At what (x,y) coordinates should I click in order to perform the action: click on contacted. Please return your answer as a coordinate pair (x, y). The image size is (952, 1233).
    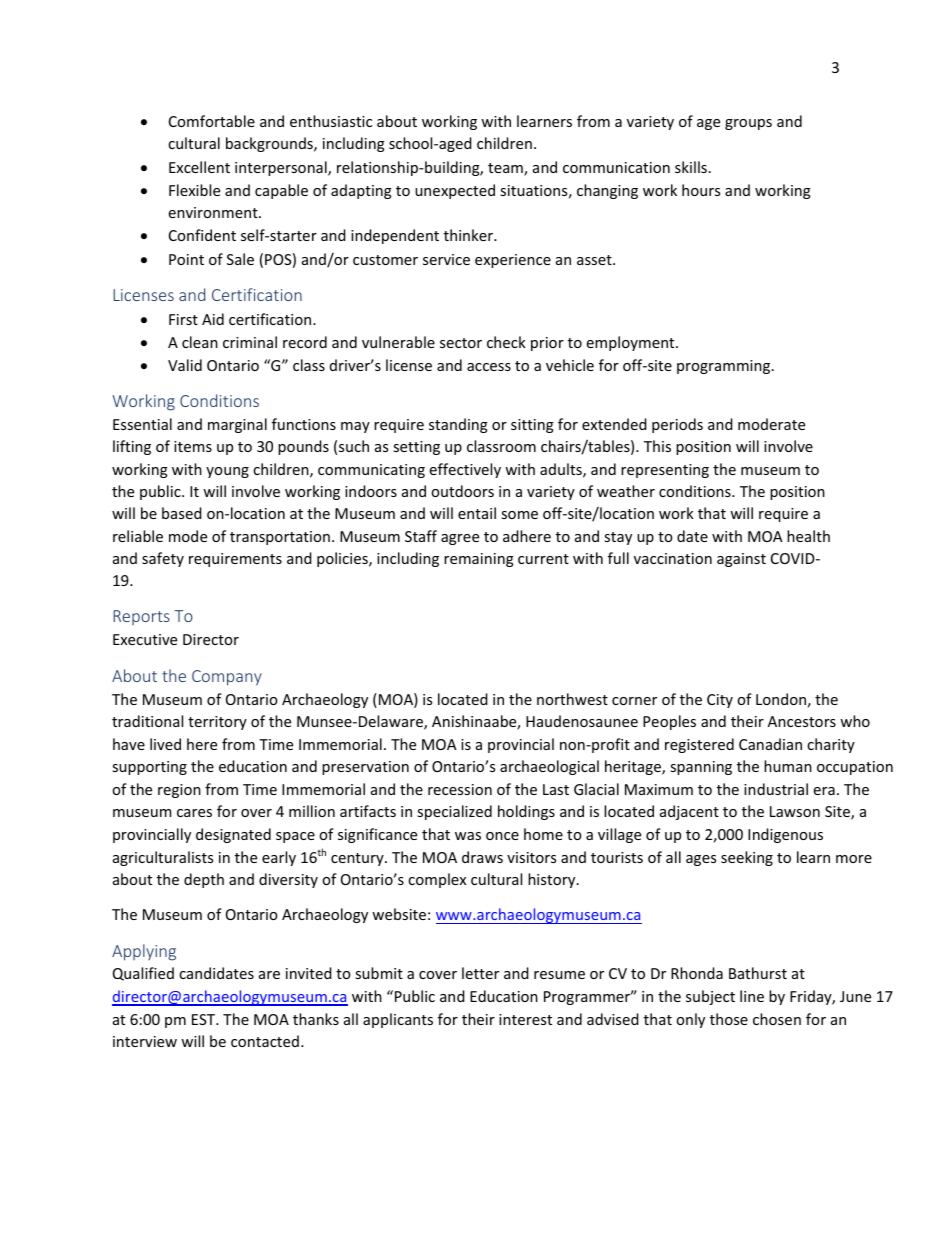
    Looking at the image, I should click on (265, 1041).
